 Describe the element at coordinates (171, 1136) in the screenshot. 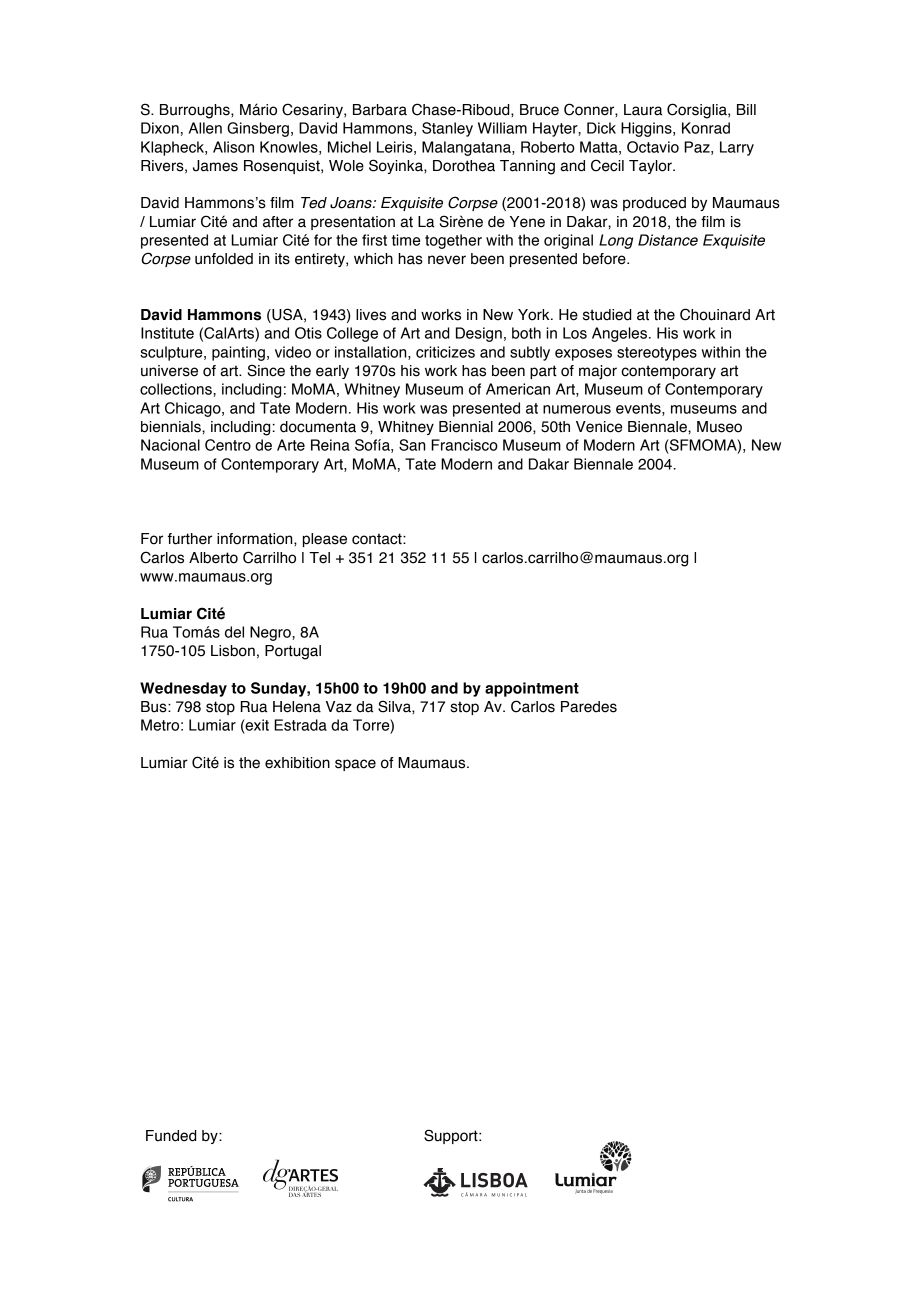

I see `Funded` at that location.
